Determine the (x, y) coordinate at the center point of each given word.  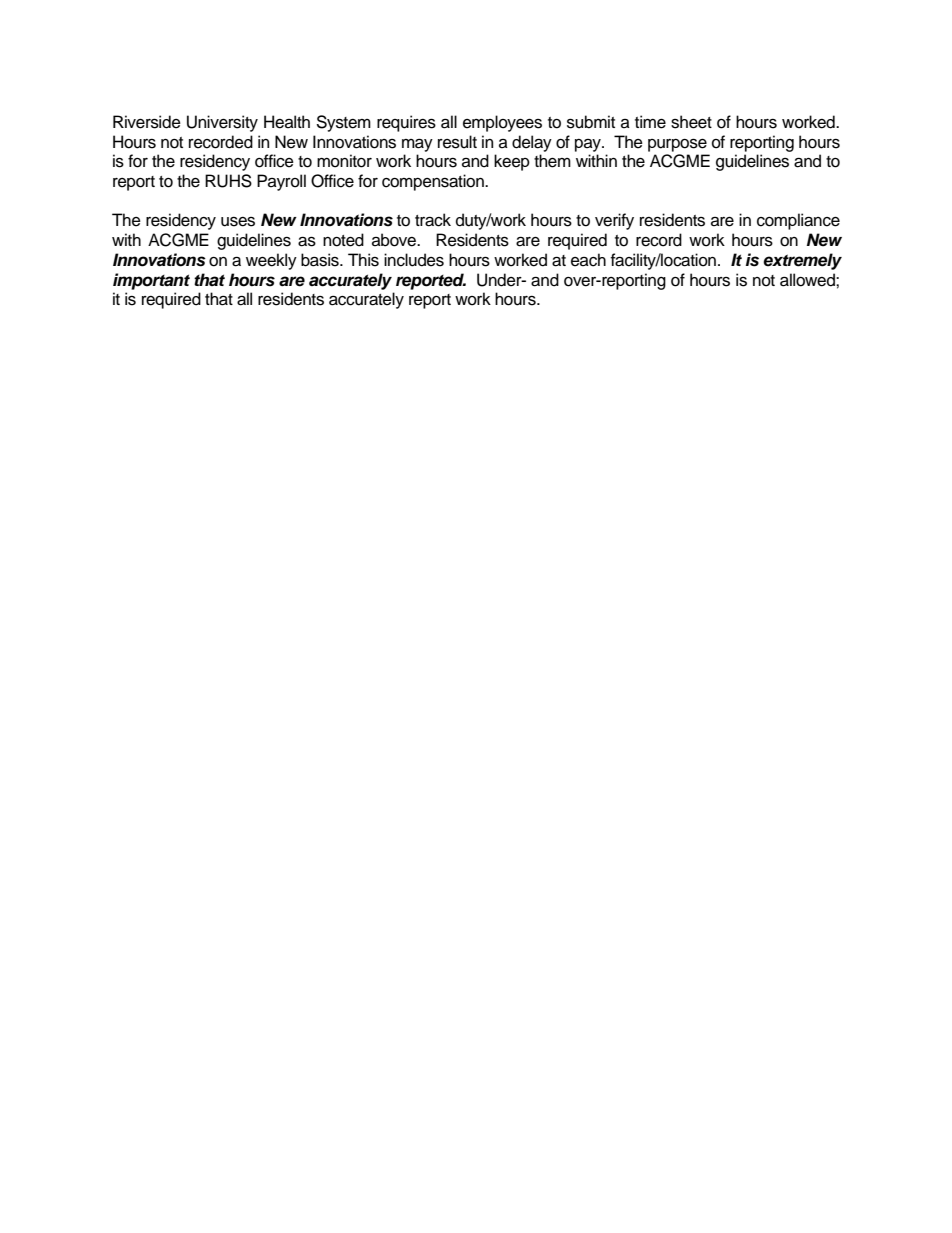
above (395, 240)
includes (414, 260)
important (151, 281)
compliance (798, 221)
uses (238, 221)
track (433, 220)
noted (343, 240)
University (222, 123)
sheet (691, 122)
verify (614, 221)
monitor (344, 161)
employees (502, 123)
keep (512, 162)
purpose (677, 145)
